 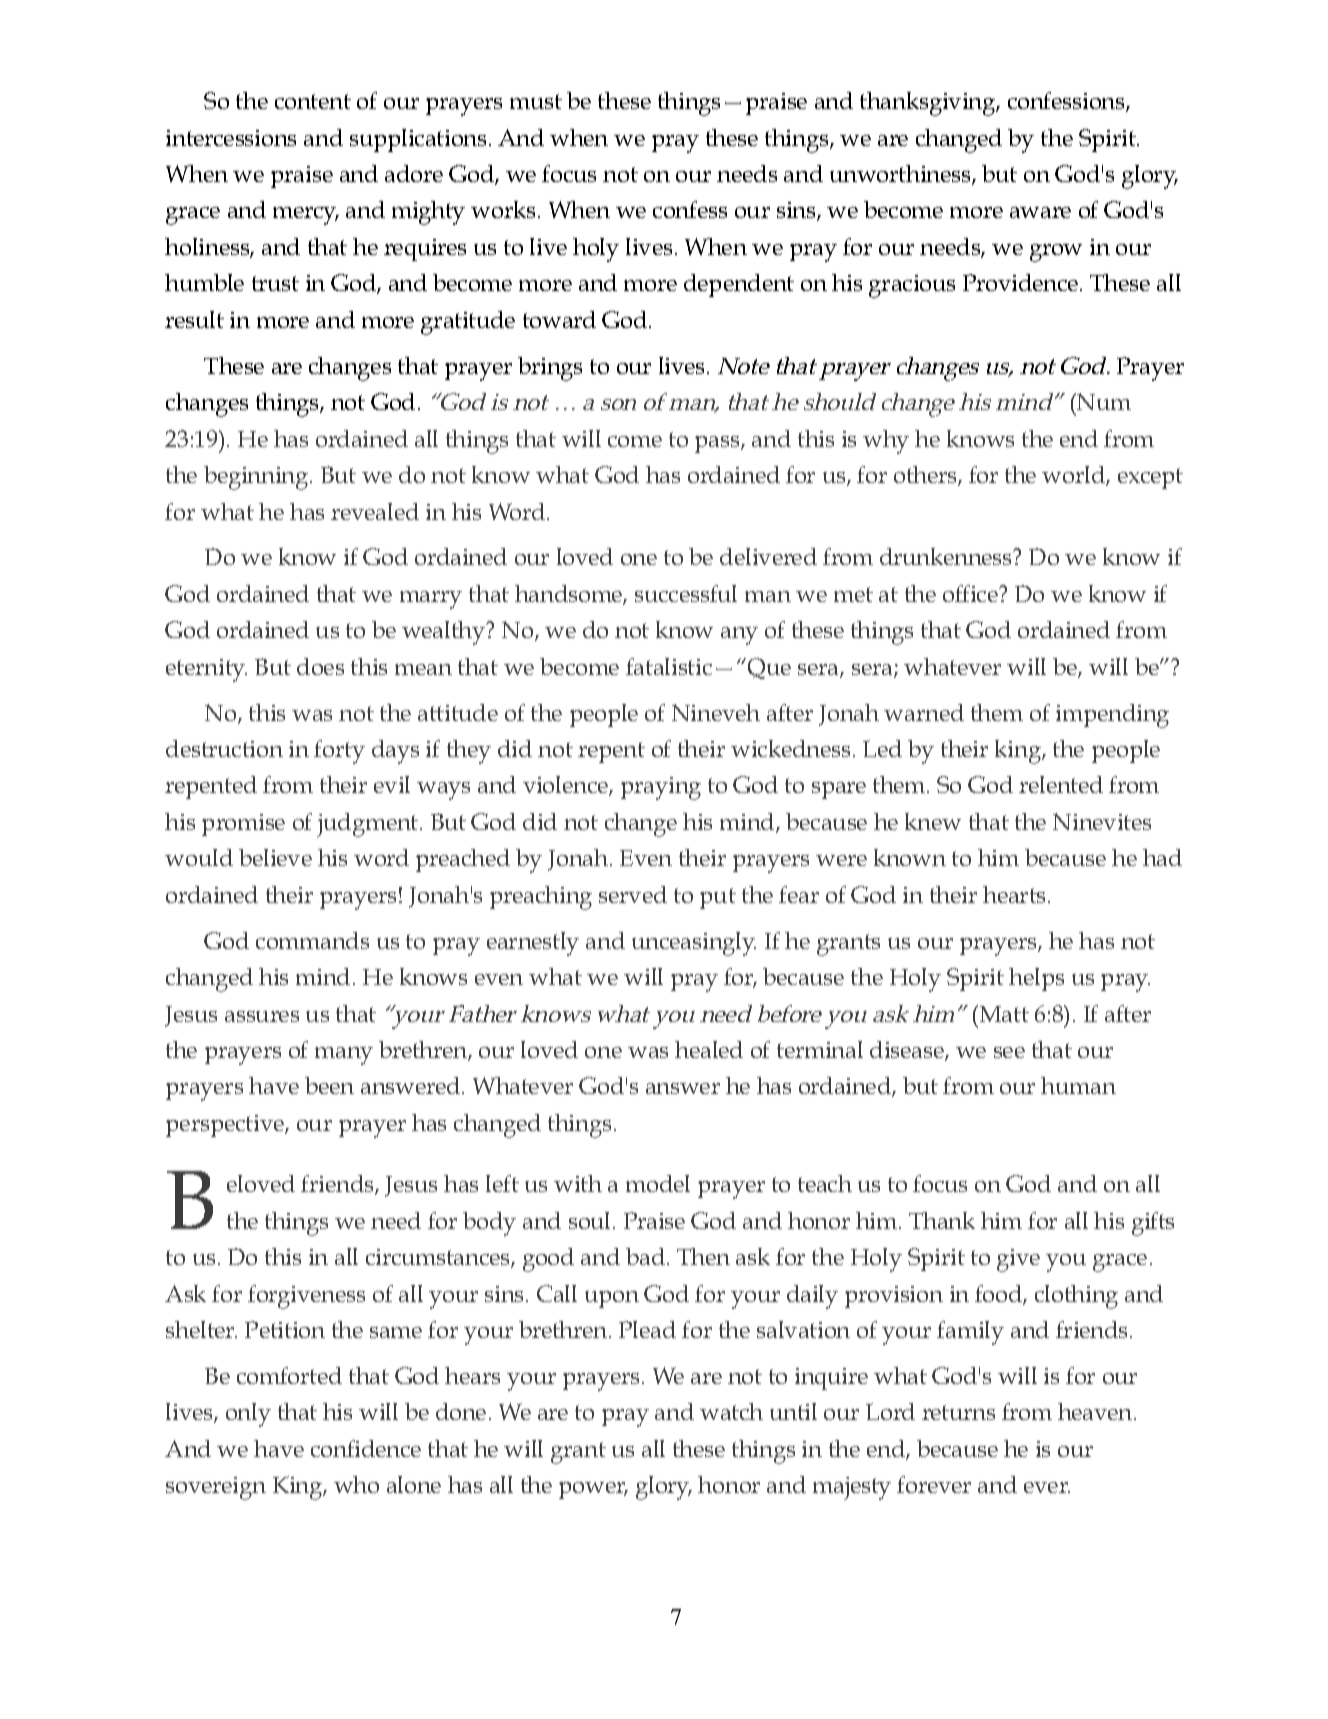 What do you see at coordinates (329, 1085) in the document?
I see `been` at bounding box center [329, 1085].
